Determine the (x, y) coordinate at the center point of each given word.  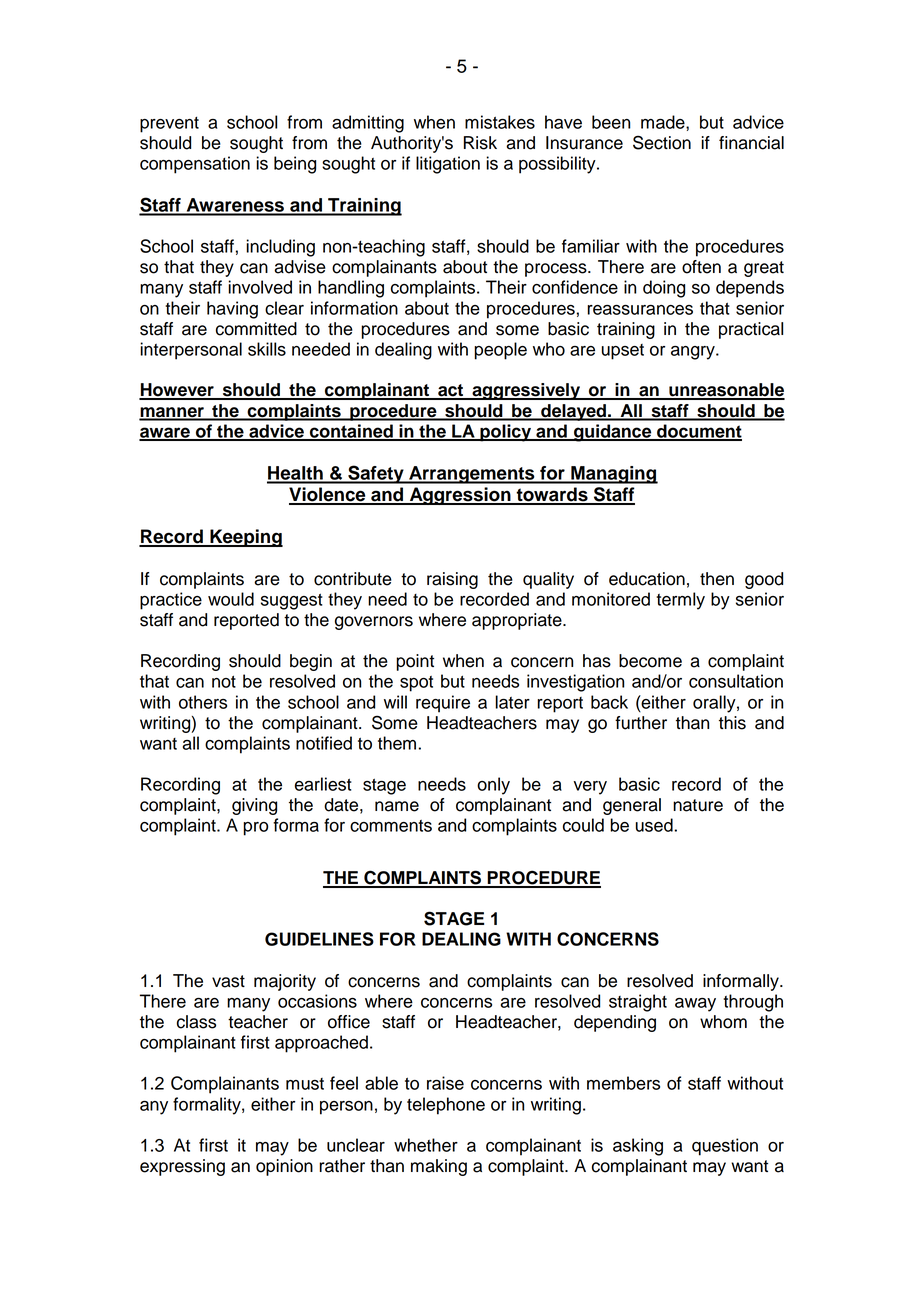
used (655, 825)
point (415, 662)
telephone (446, 1106)
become (650, 661)
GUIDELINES (319, 939)
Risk (480, 143)
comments (391, 826)
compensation (195, 165)
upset (623, 352)
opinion (284, 1167)
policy (506, 433)
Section (662, 142)
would (231, 599)
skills (267, 349)
